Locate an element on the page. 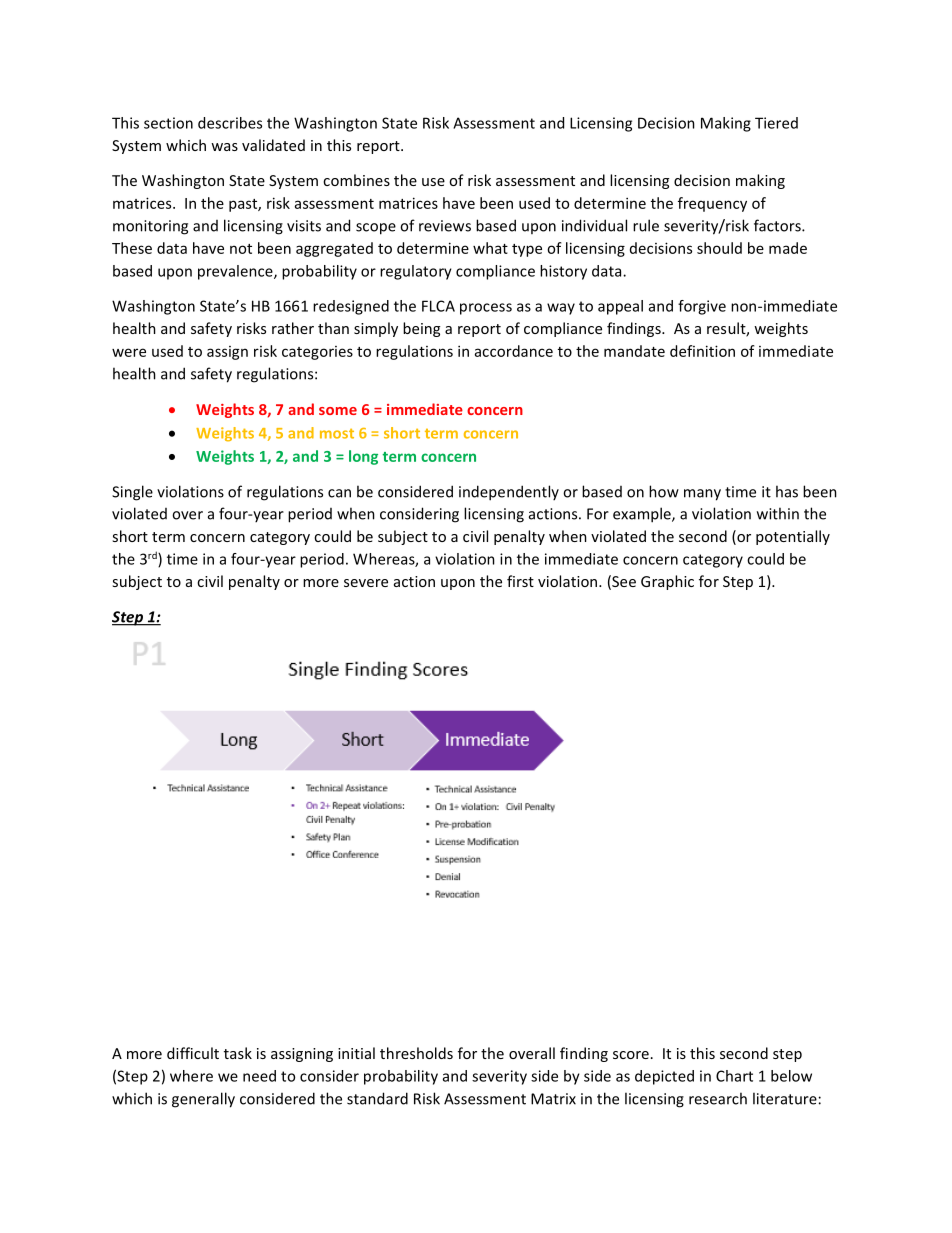 The width and height of the page is (952, 1233). score is located at coordinates (631, 1055).
